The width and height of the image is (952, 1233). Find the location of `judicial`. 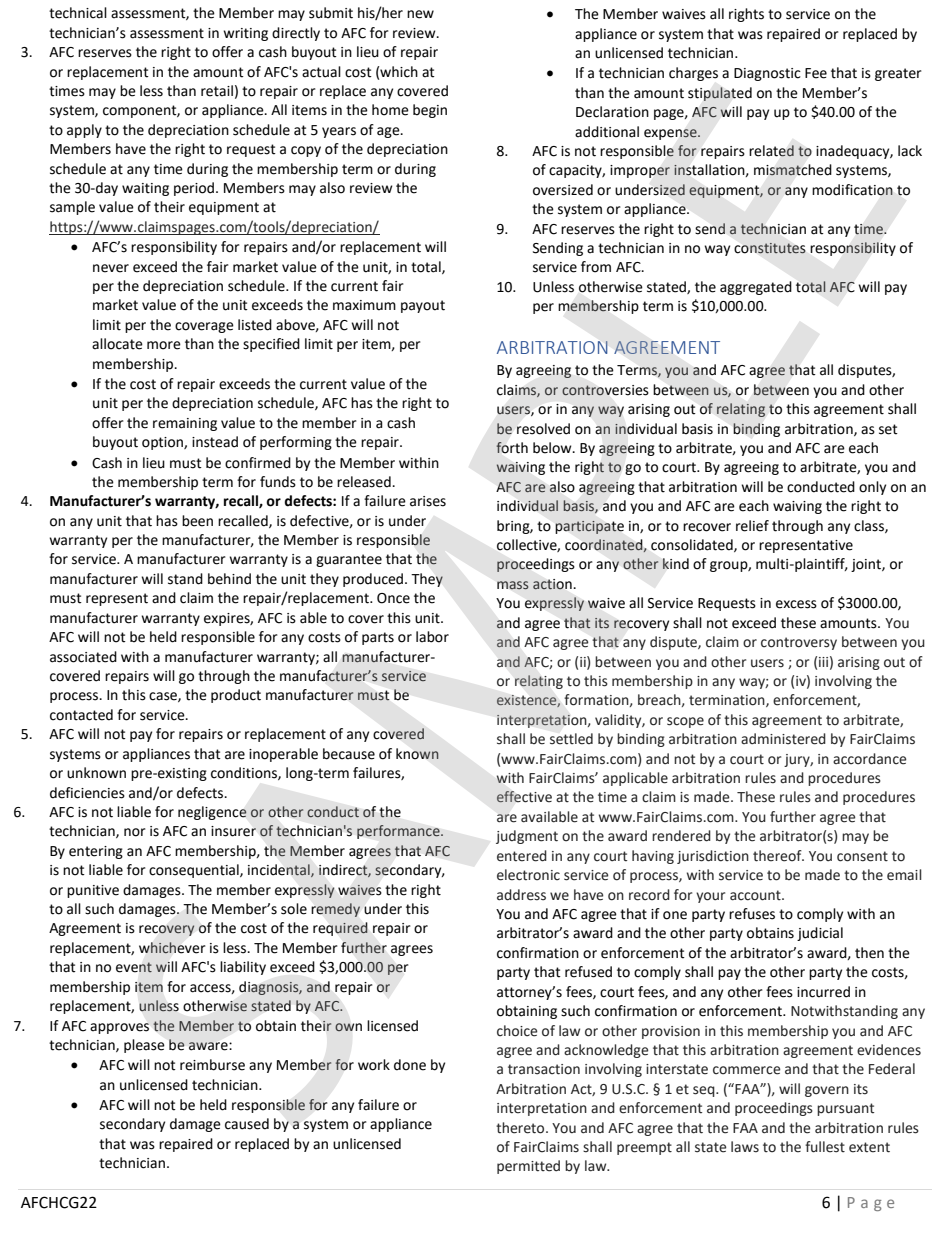

judicial is located at coordinates (820, 934).
